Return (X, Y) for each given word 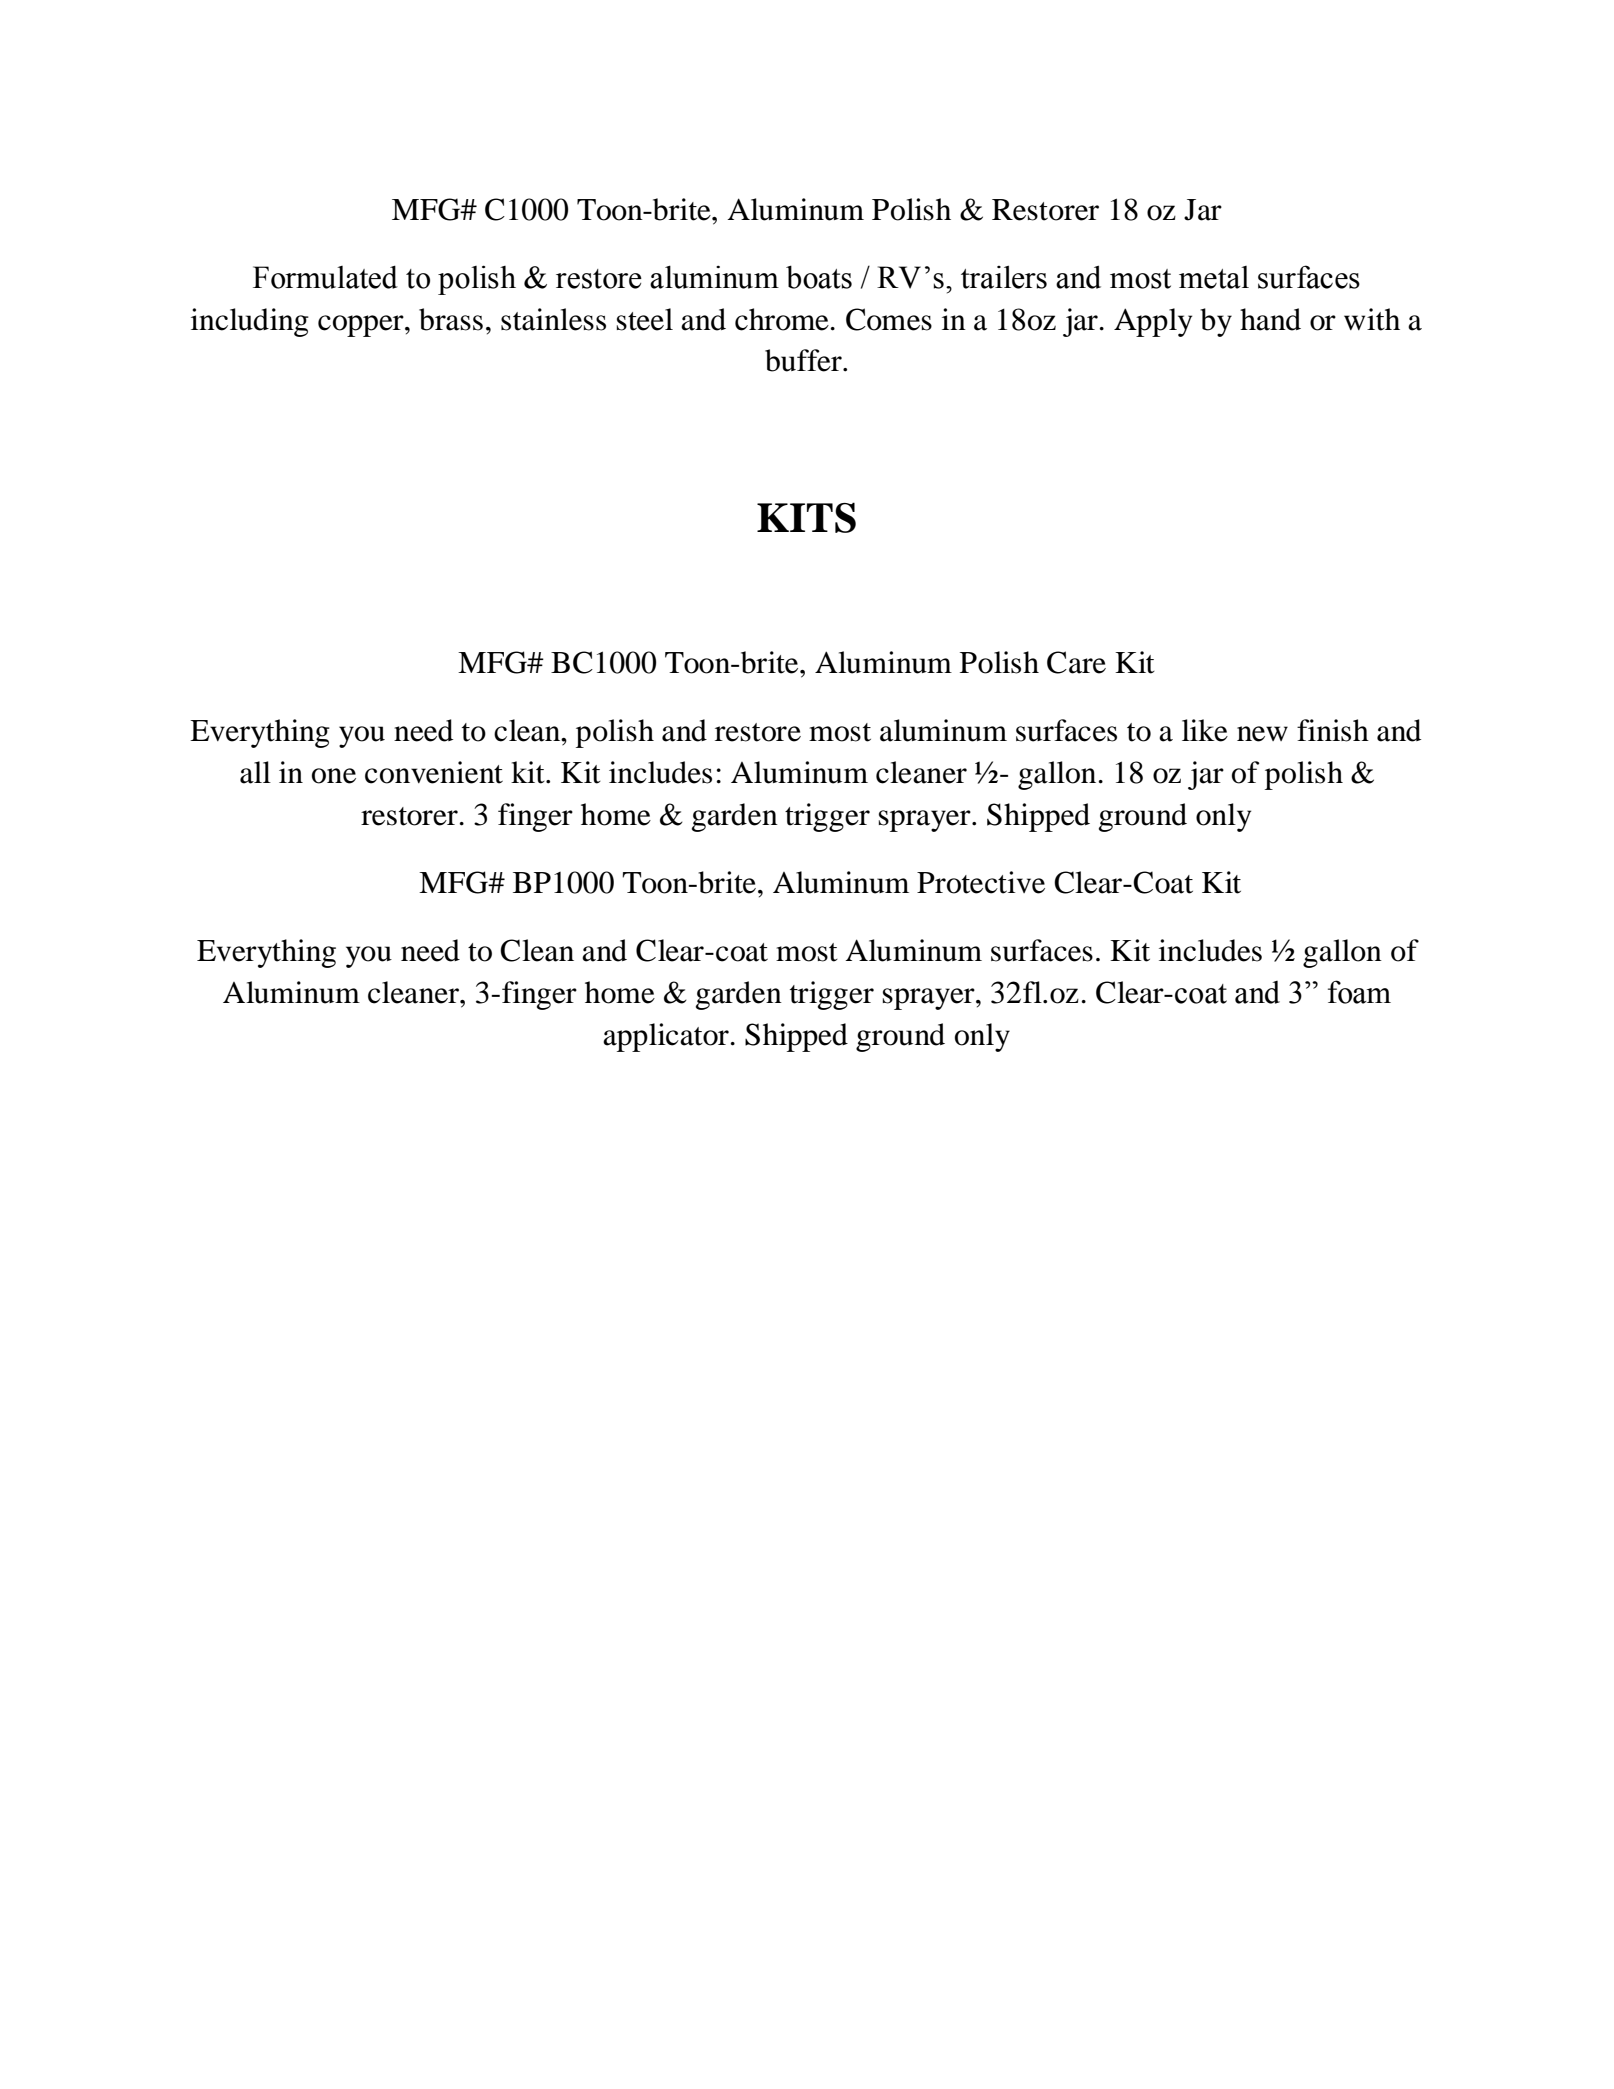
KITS (806, 517)
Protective (981, 882)
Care (1076, 662)
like (1205, 730)
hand (1270, 319)
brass (451, 319)
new (1262, 734)
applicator (667, 1037)
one (334, 776)
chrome (783, 319)
